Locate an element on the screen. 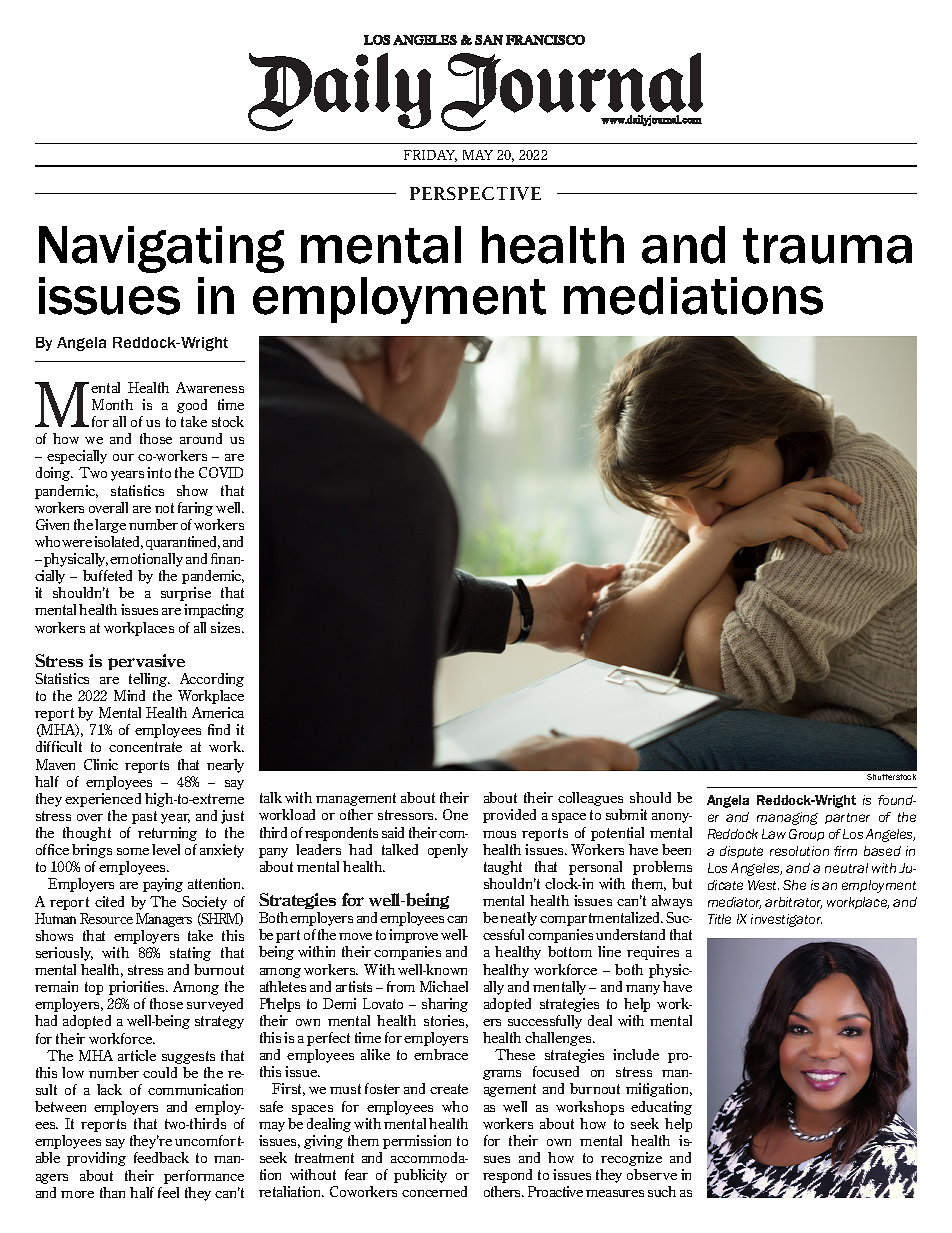  Navigating is located at coordinates (161, 249).
